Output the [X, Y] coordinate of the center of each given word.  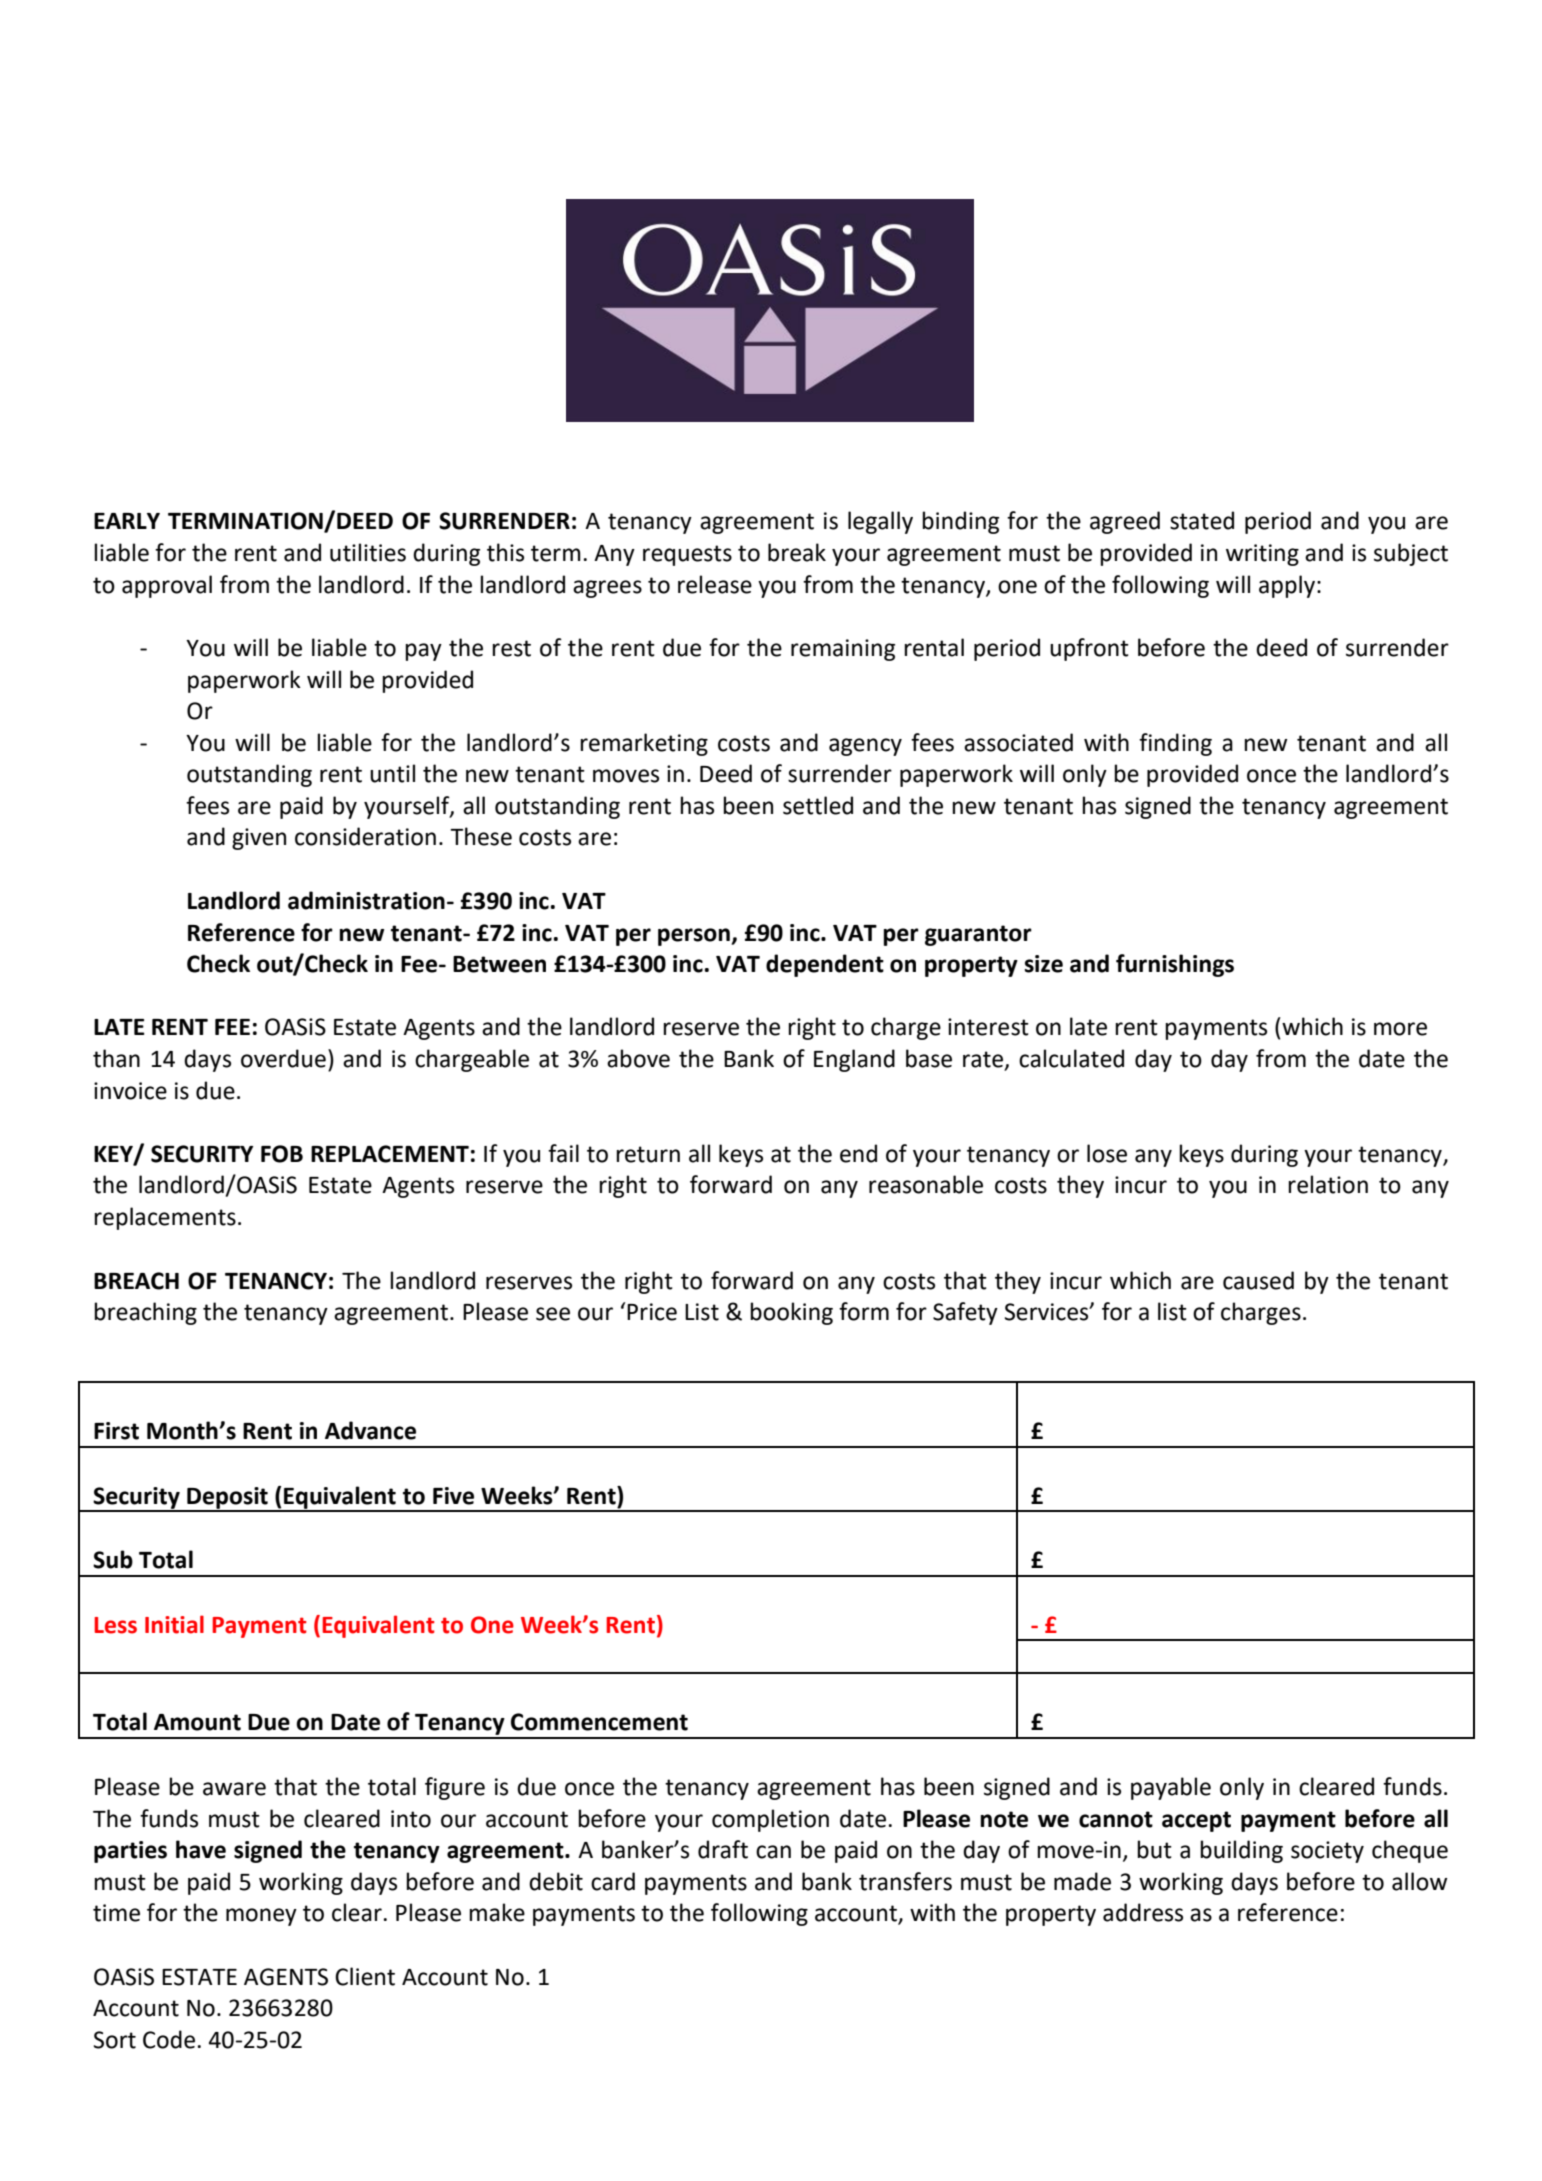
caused [1258, 1280]
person [695, 937]
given [259, 839]
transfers [905, 1881]
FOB [282, 1154]
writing [1262, 555]
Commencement [599, 1722]
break [797, 552]
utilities [368, 552]
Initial [174, 1624]
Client [365, 1976]
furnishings [1175, 965]
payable [1171, 1788]
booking [791, 1313]
